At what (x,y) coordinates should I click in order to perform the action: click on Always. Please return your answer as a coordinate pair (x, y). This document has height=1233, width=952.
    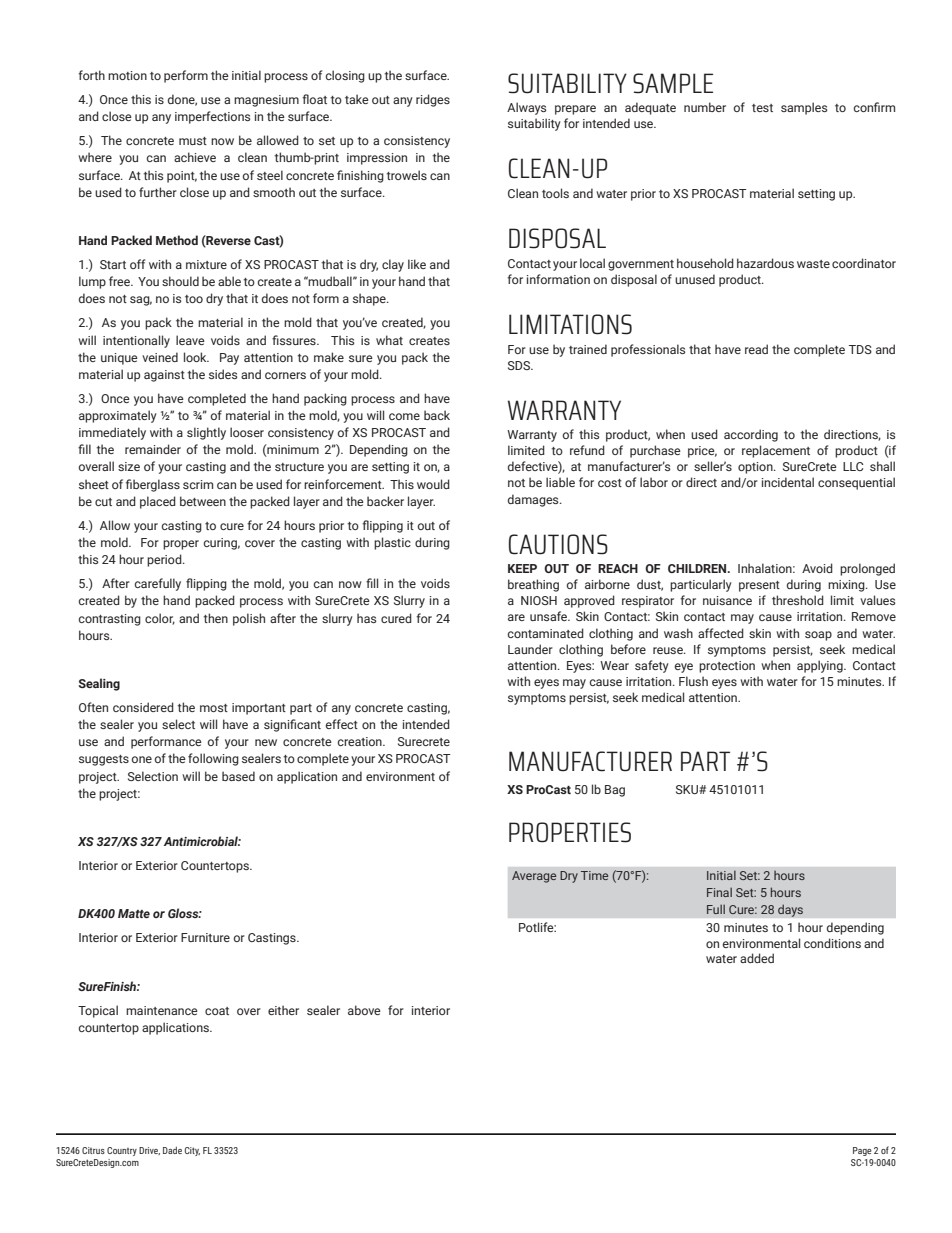
    Looking at the image, I should click on (526, 108).
